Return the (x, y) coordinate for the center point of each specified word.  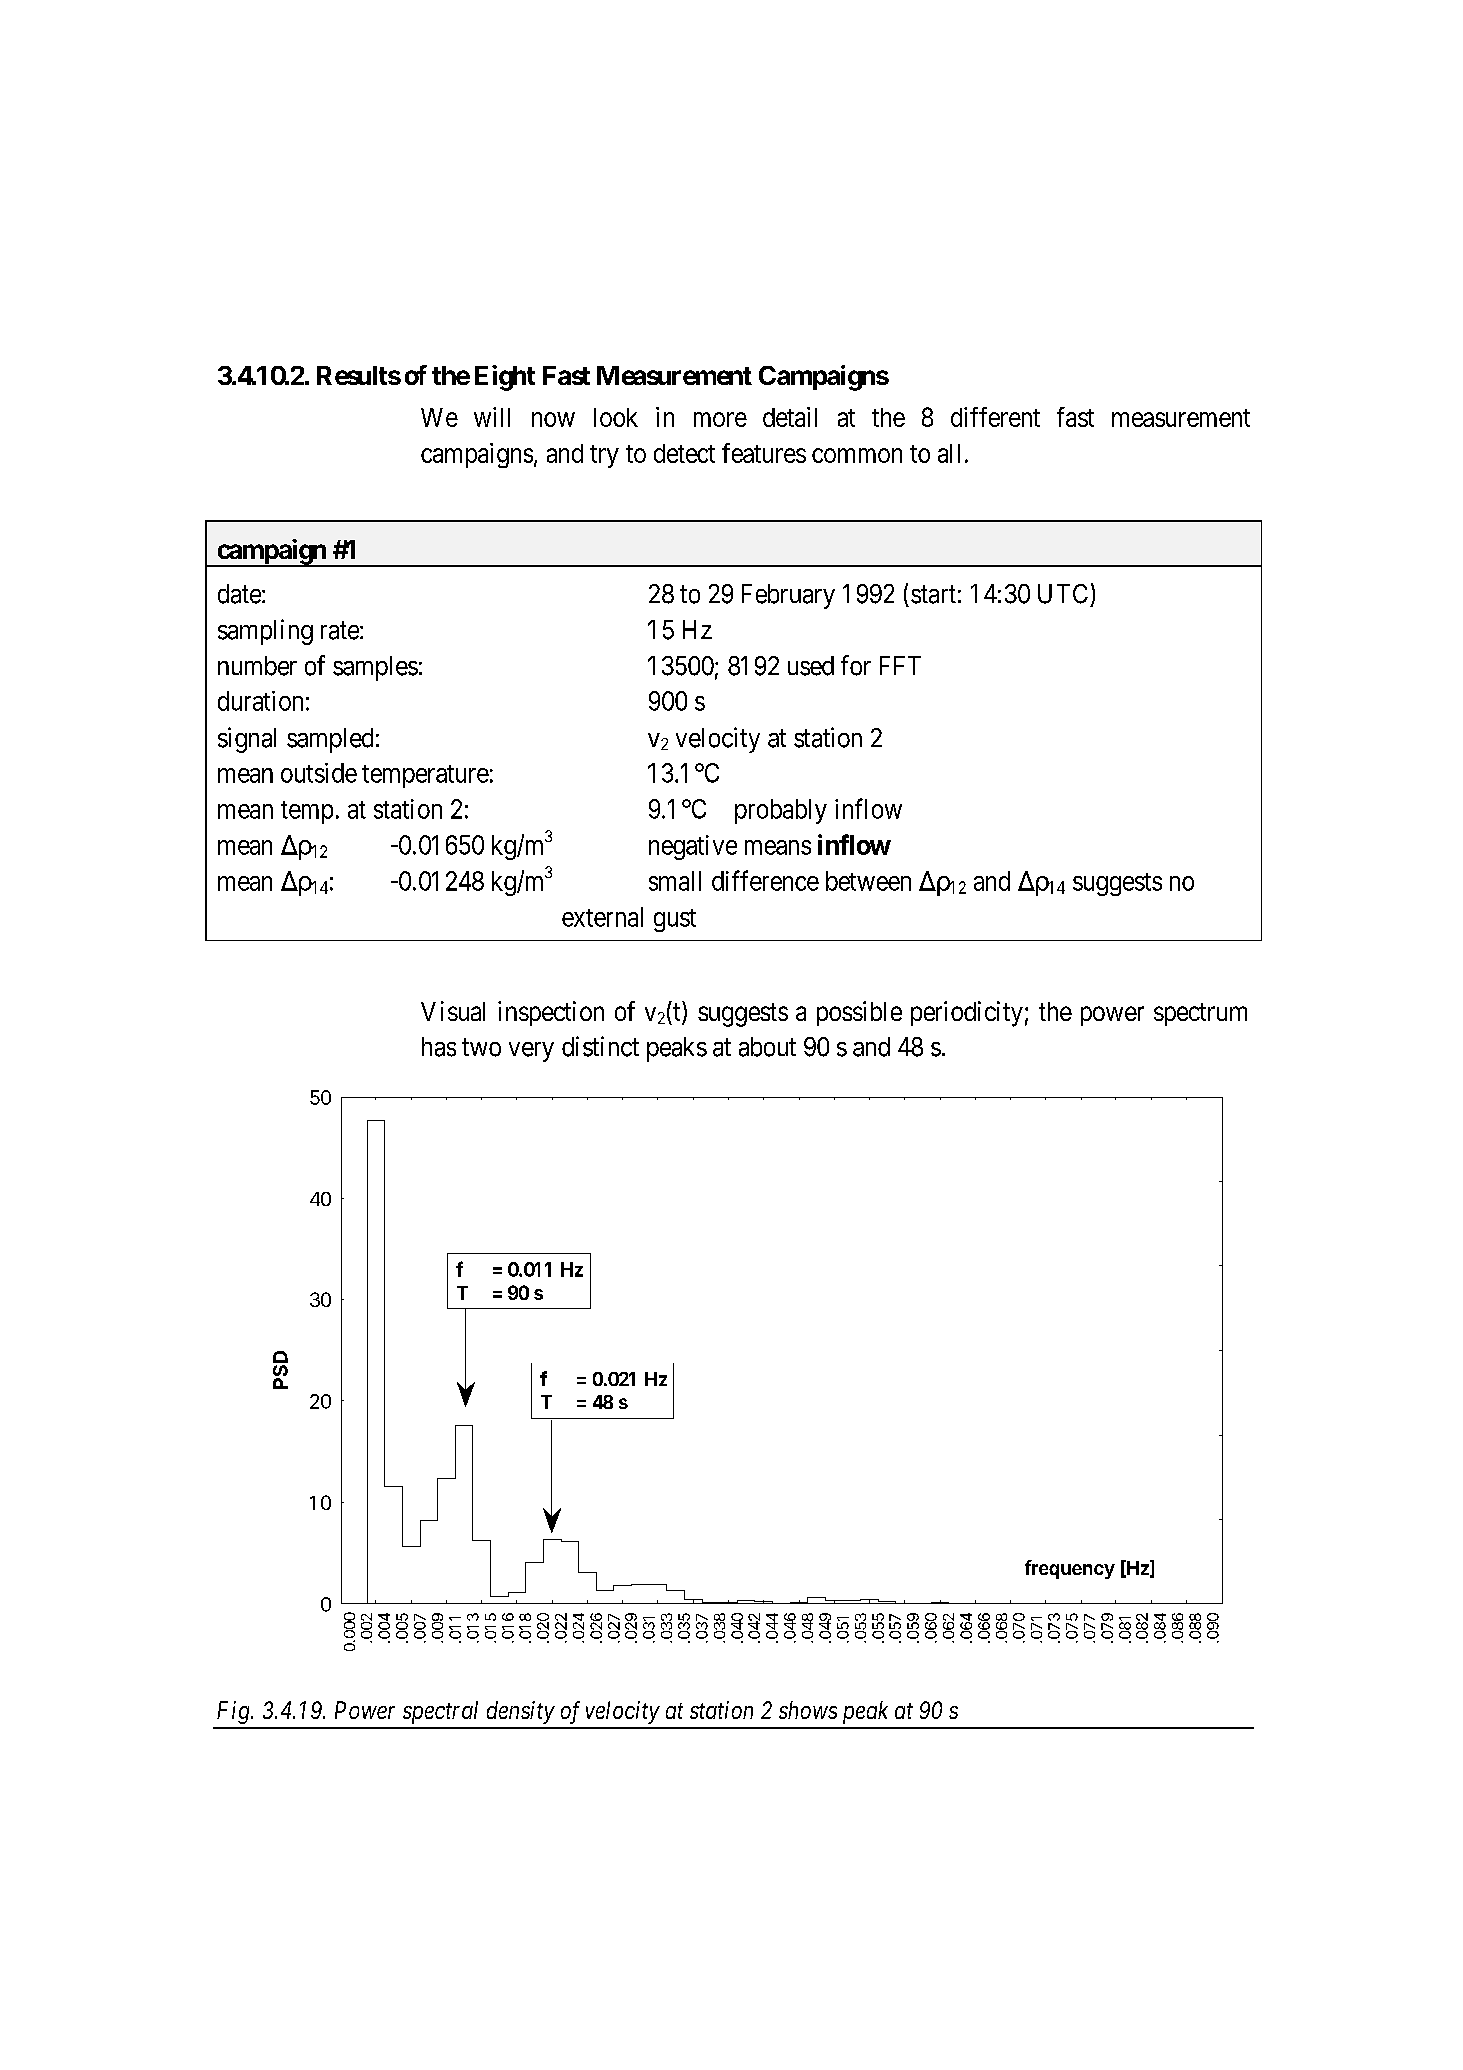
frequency (1070, 1569)
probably (781, 811)
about (767, 1047)
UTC (1063, 594)
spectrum (1200, 1014)
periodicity (967, 1014)
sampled (330, 740)
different (995, 417)
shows (808, 1710)
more (720, 419)
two (481, 1048)
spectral (440, 1712)
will (492, 417)
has (439, 1047)
